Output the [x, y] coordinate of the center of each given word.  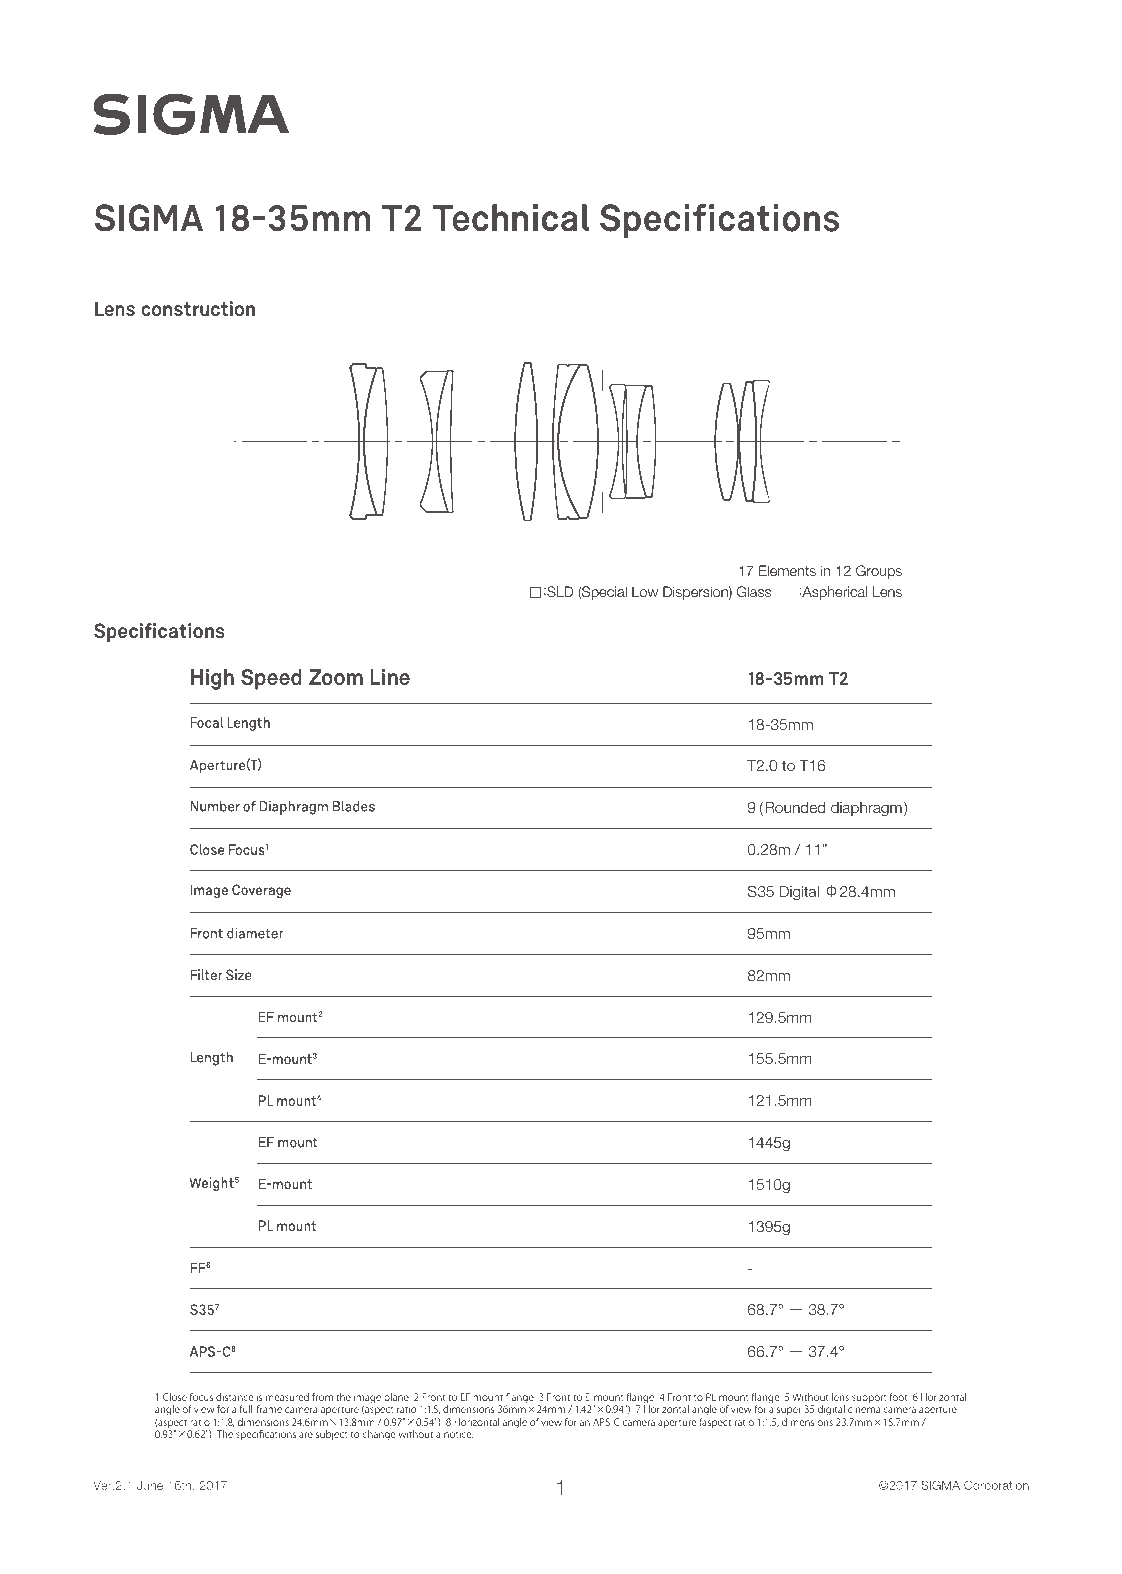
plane [397, 1400]
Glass [754, 591]
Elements [787, 570]
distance [234, 1397]
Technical [511, 218]
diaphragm [866, 809]
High [212, 679]
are [306, 1435]
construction [198, 309]
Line [390, 677]
